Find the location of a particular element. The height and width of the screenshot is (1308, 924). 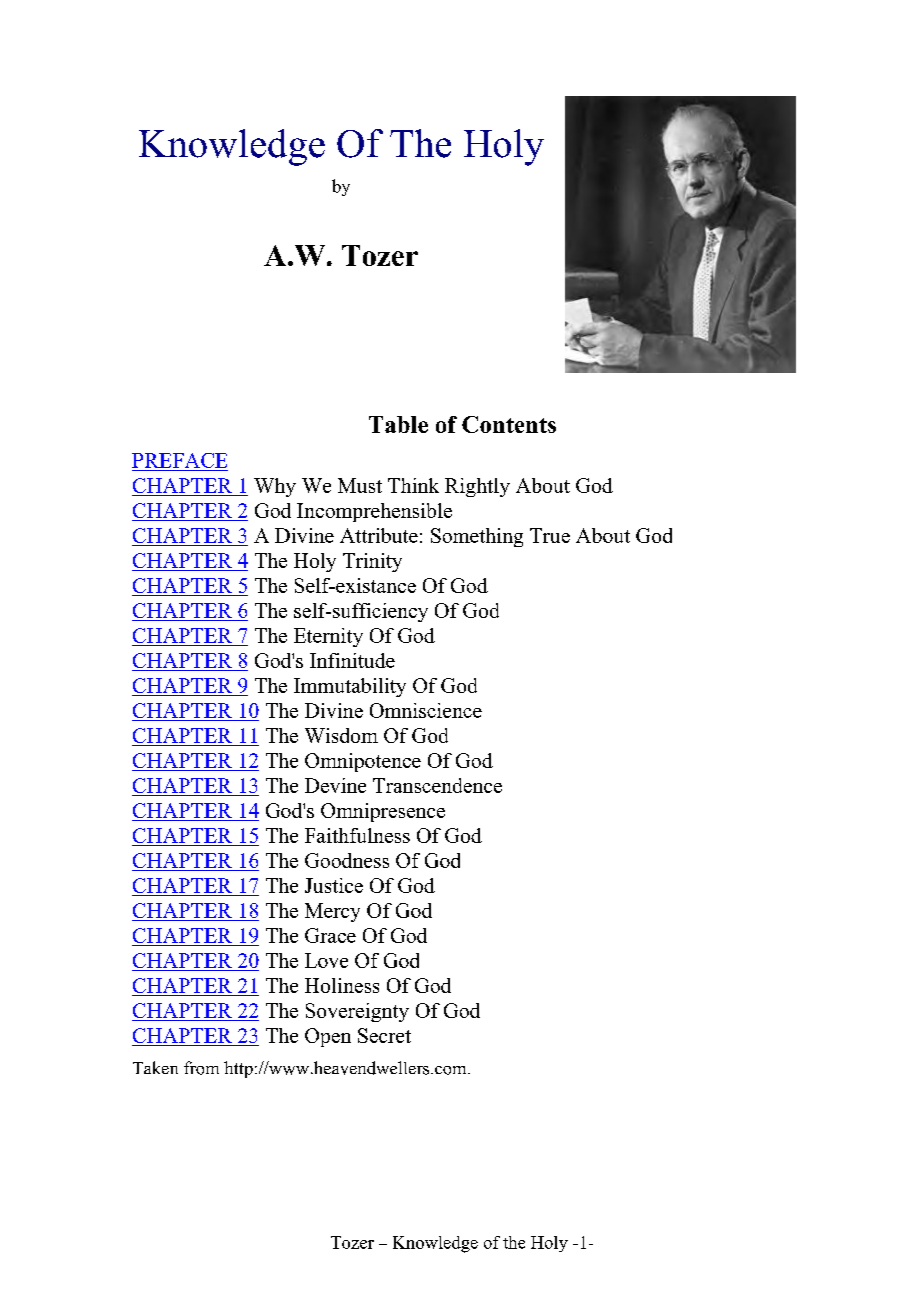

PREFACE is located at coordinates (179, 460).
